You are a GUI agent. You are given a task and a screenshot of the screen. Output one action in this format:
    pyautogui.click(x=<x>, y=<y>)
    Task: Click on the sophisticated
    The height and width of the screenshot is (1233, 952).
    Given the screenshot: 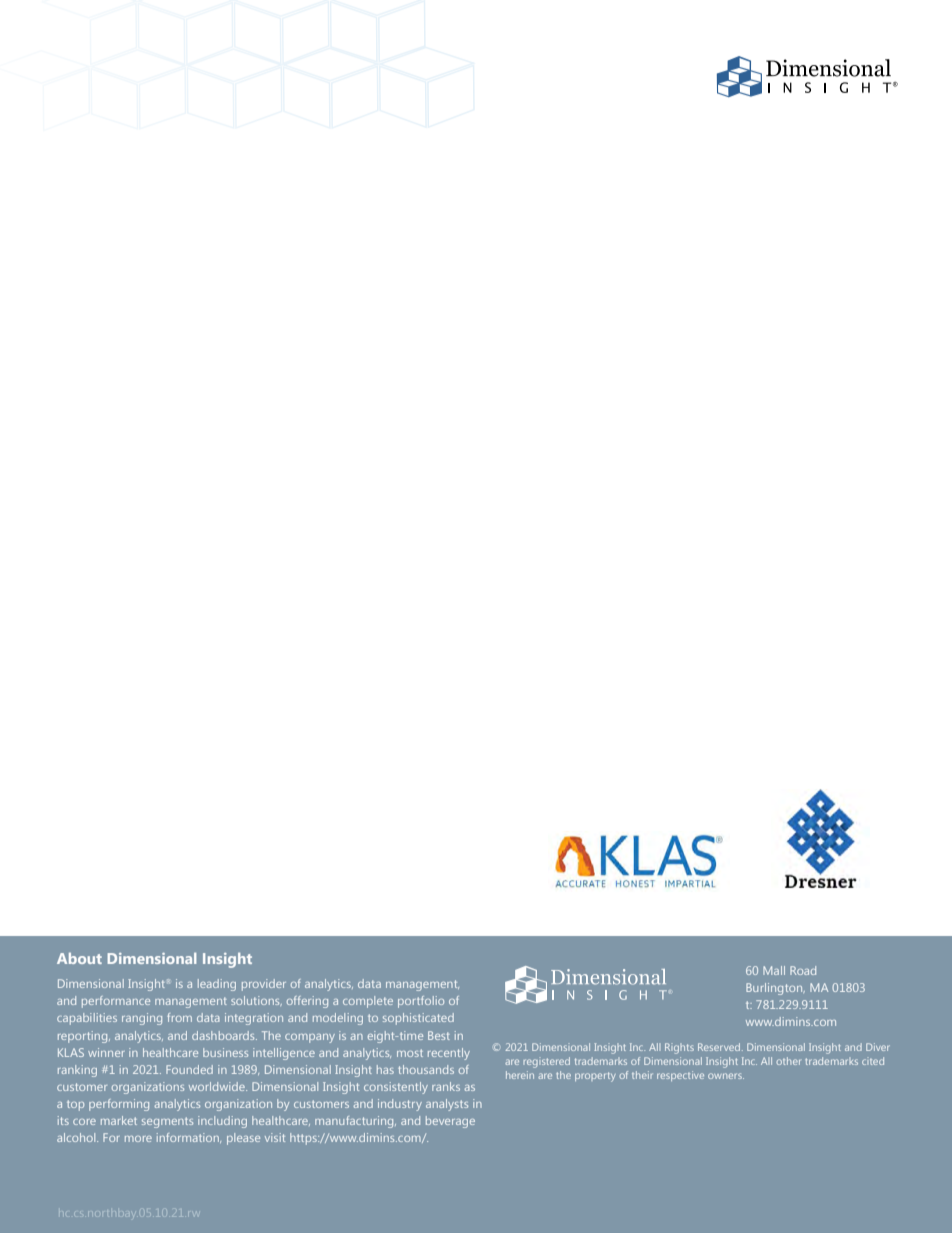 What is the action you would take?
    pyautogui.click(x=418, y=1019)
